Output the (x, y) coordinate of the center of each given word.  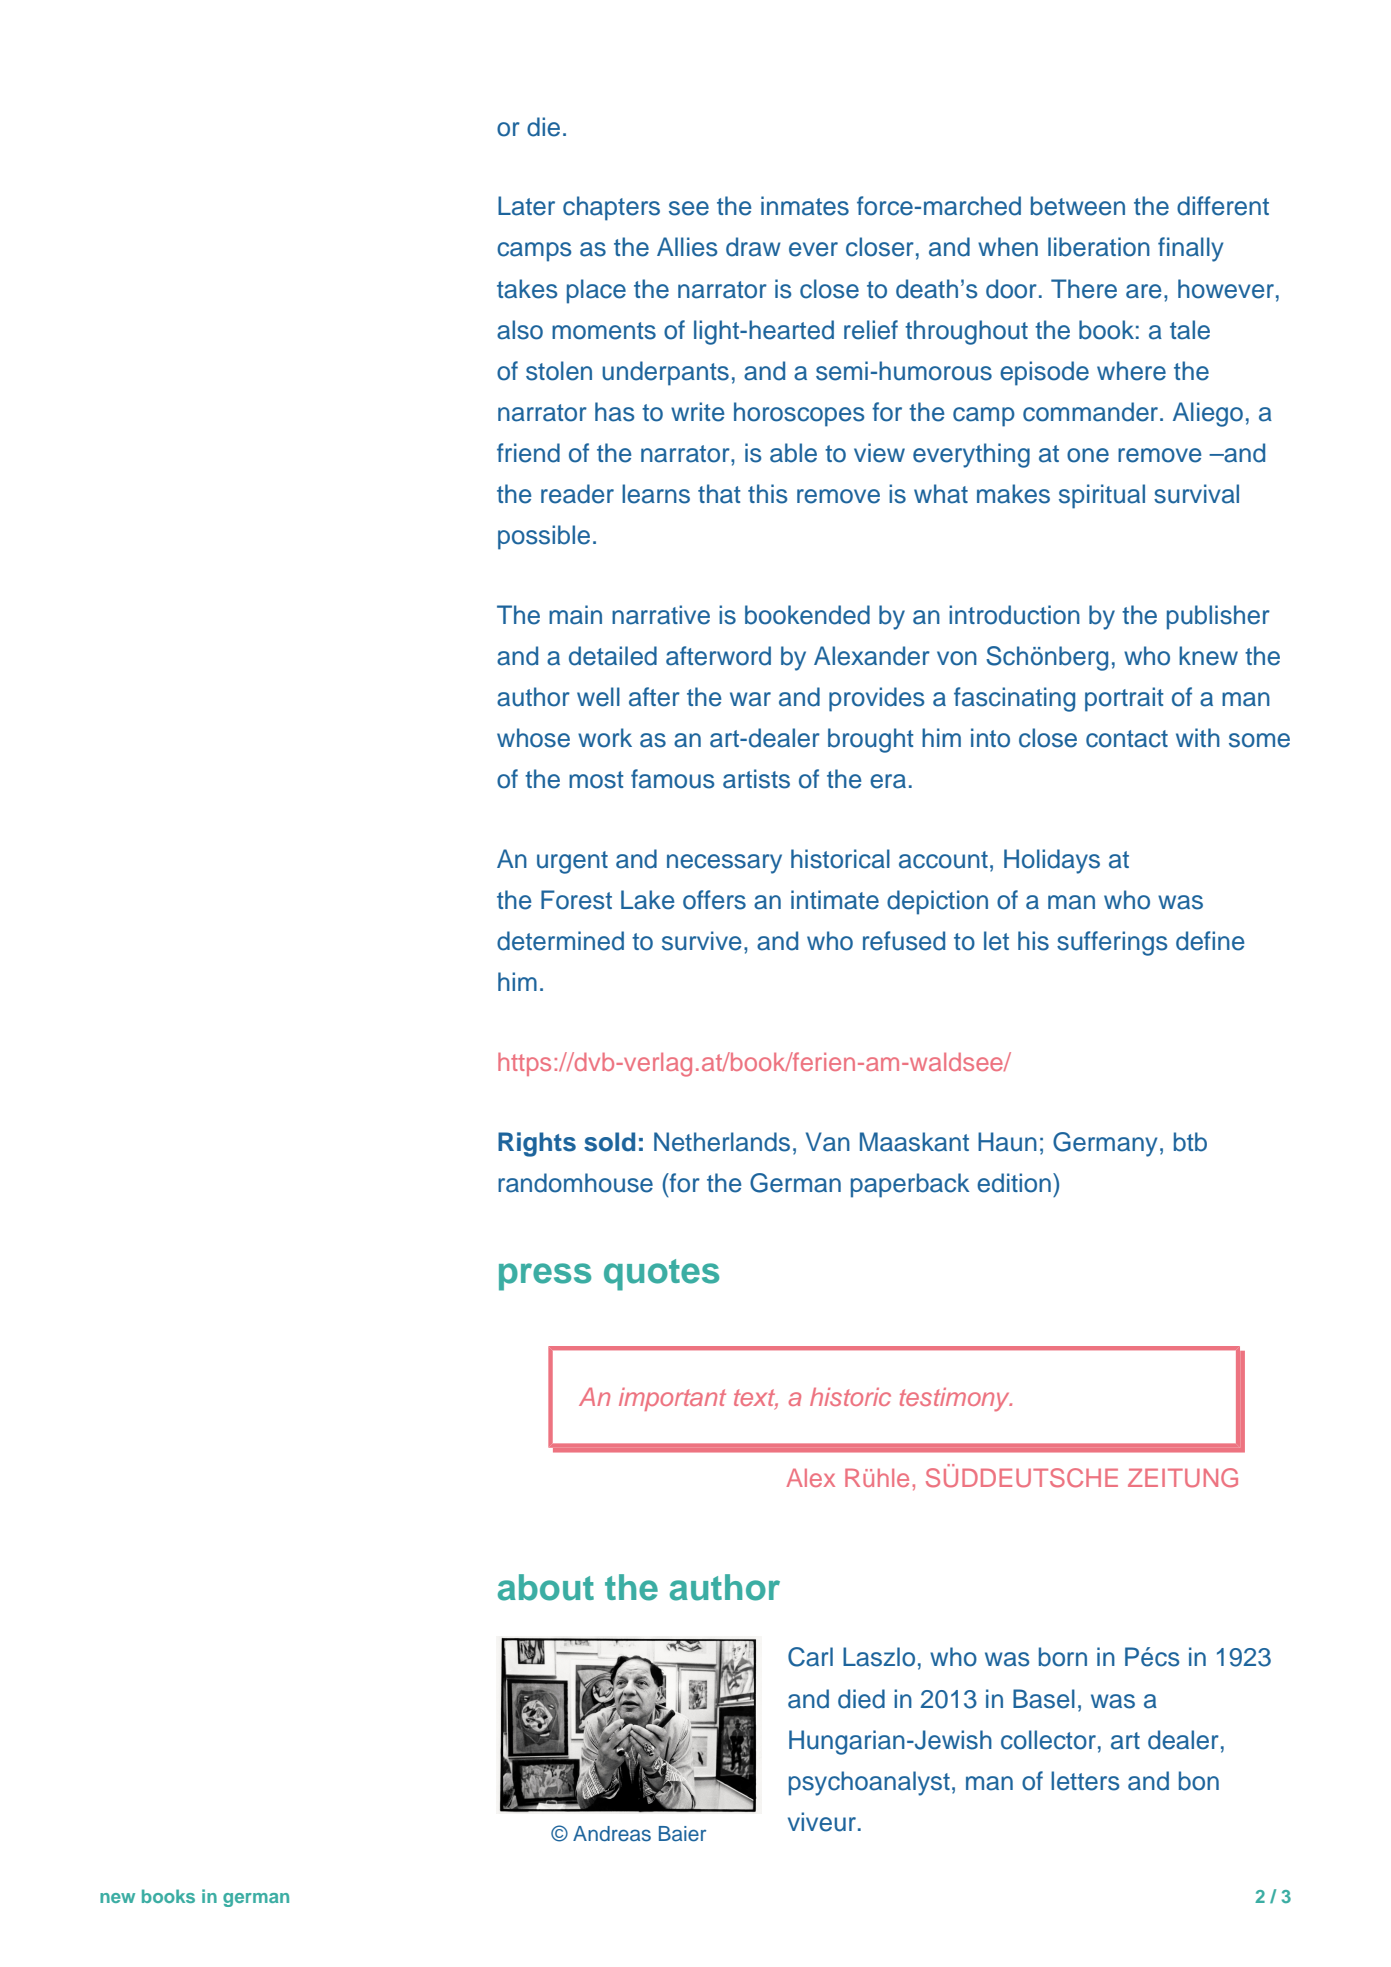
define (1210, 941)
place (596, 291)
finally (1190, 249)
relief (871, 330)
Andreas (612, 1834)
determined (560, 941)
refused (904, 941)
